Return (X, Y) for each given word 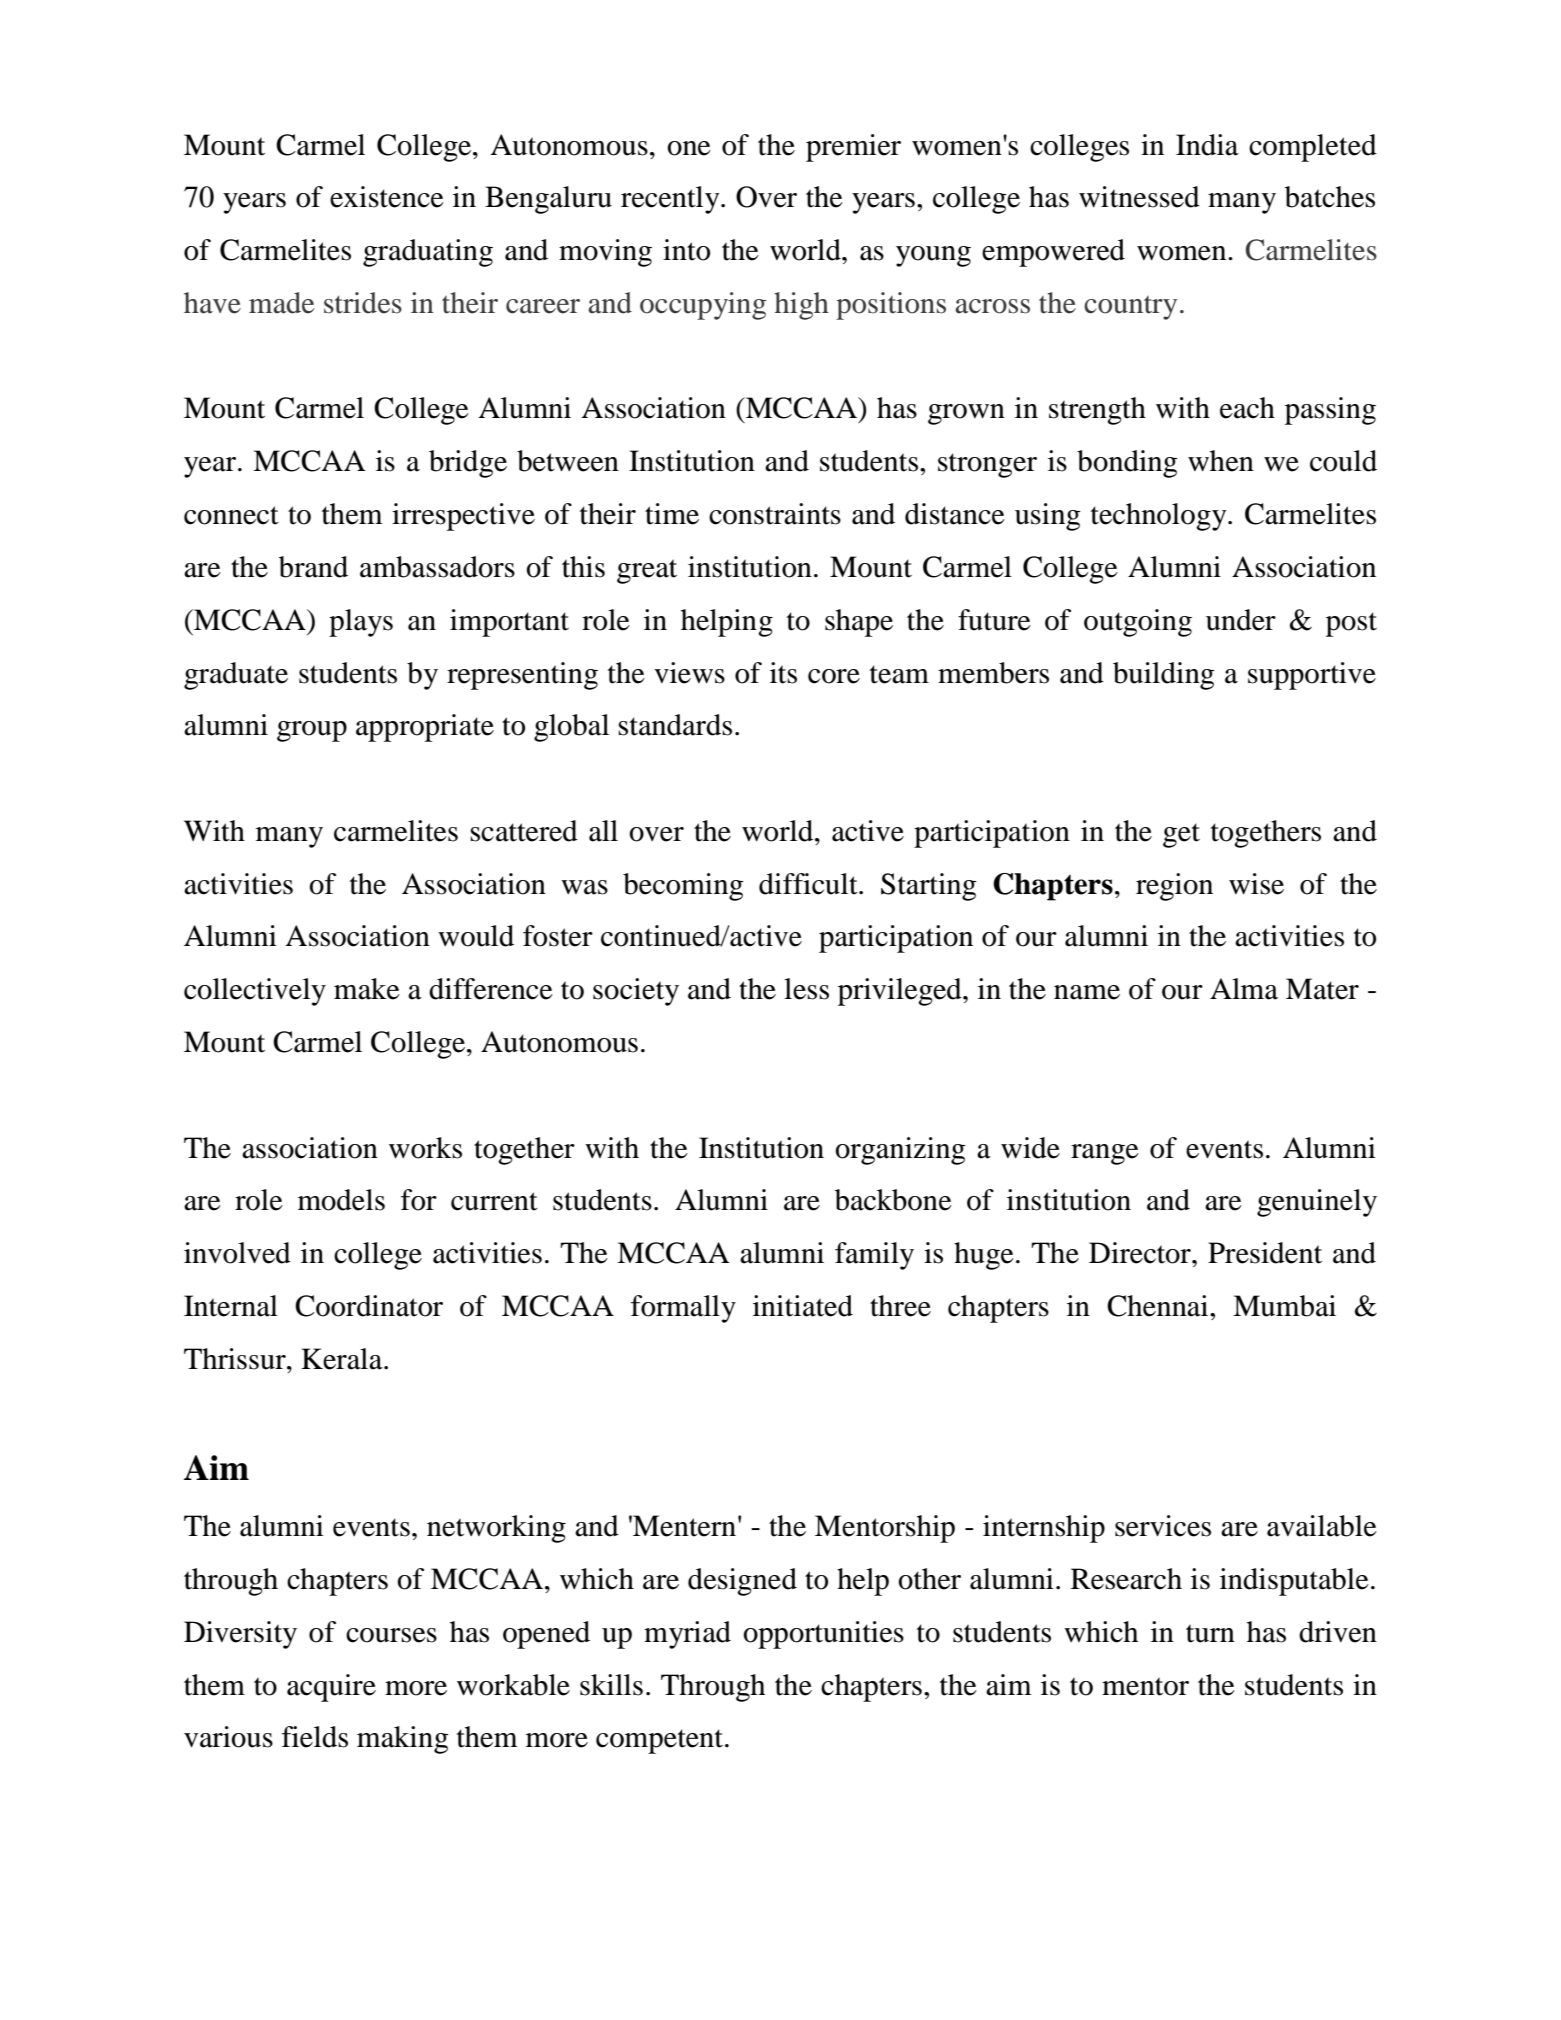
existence (387, 197)
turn (1210, 1633)
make (367, 989)
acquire (331, 1688)
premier (853, 148)
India (1207, 145)
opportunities (823, 1635)
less (806, 989)
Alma (1244, 989)
